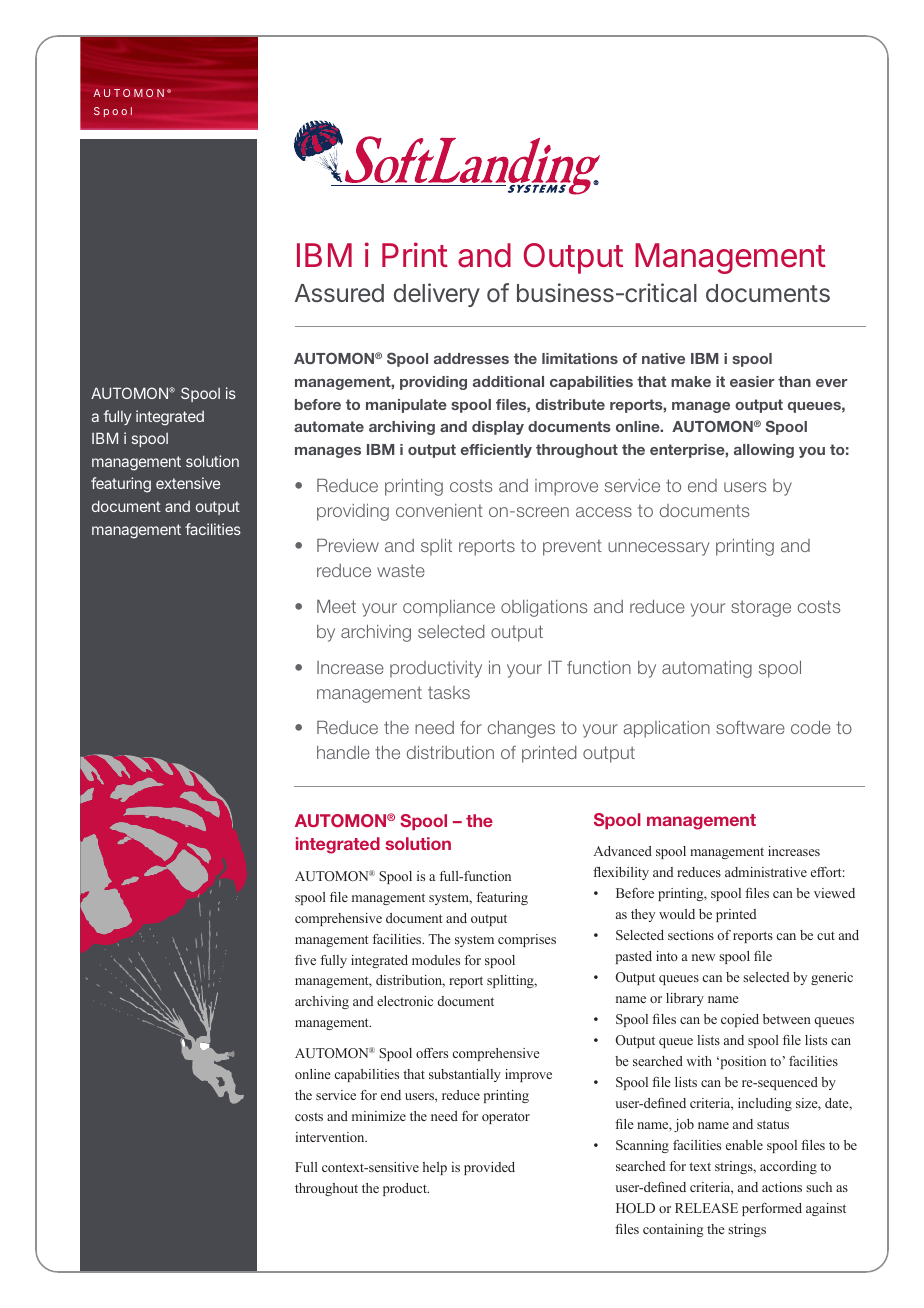 Image resolution: width=924 pixels, height=1308 pixels. I want to click on changes, so click(521, 729).
